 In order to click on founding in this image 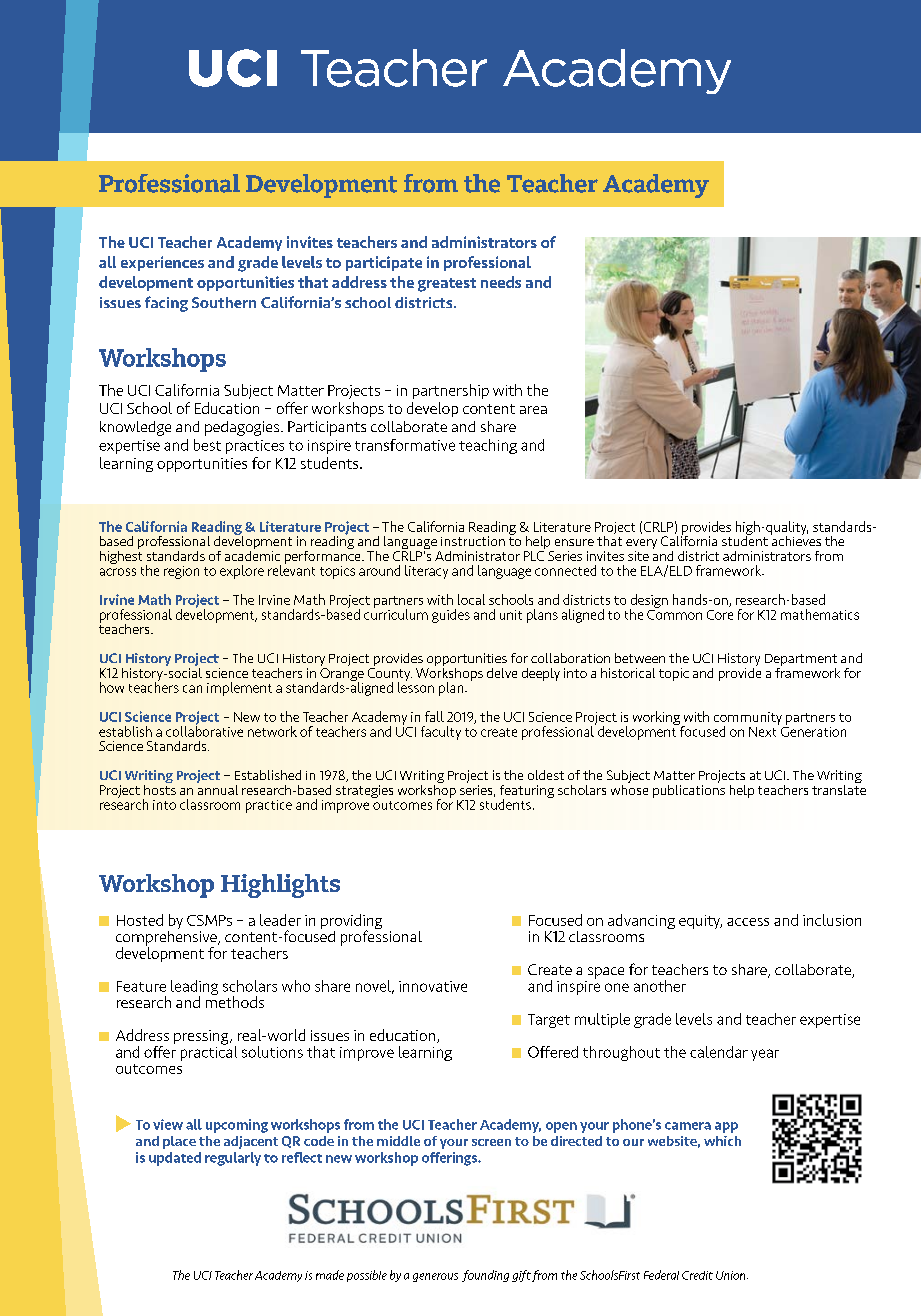, I will do `click(485, 1276)`.
